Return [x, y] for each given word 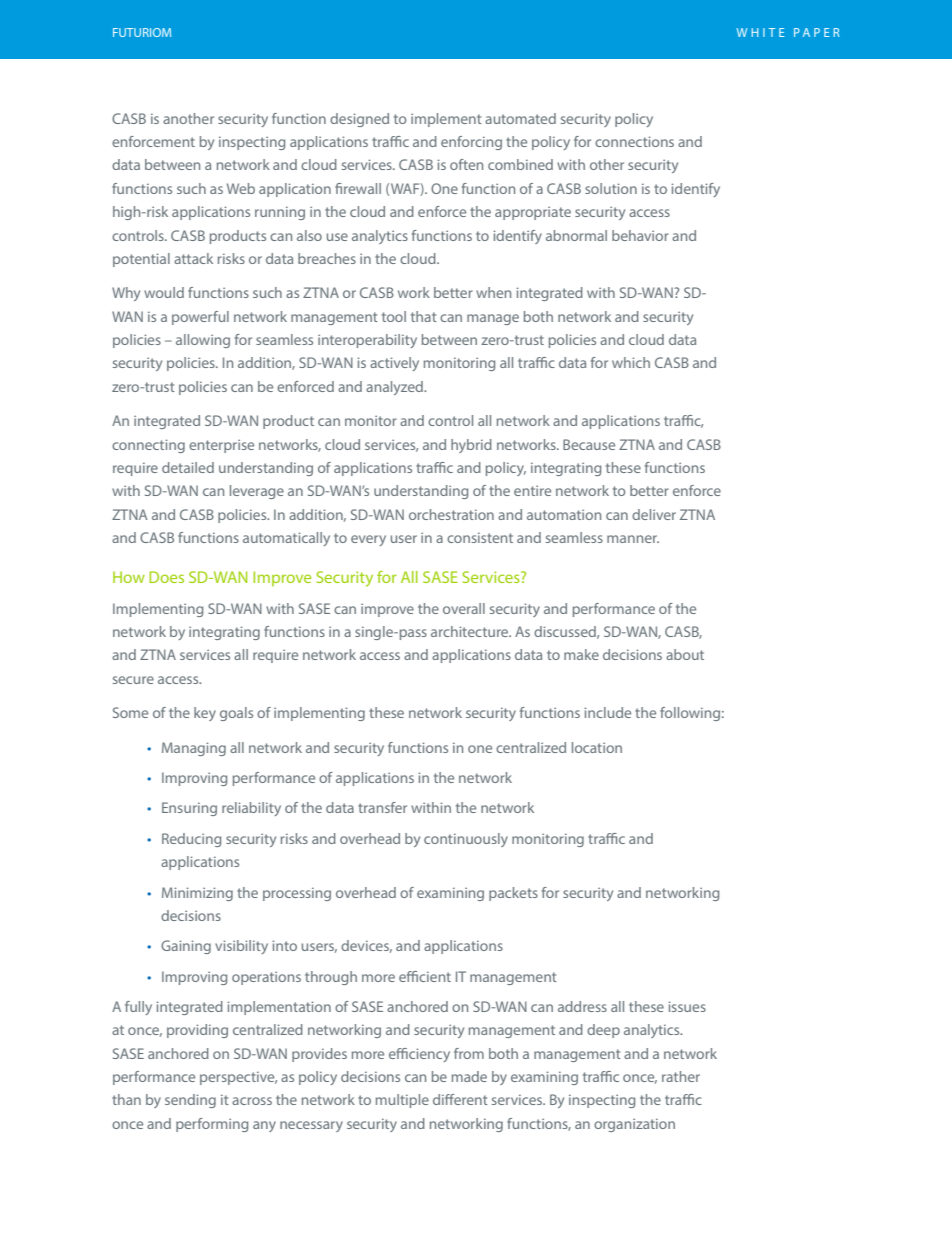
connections [634, 141]
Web [241, 188]
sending [190, 1101]
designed [359, 120]
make [581, 654]
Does [166, 577]
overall [464, 608]
